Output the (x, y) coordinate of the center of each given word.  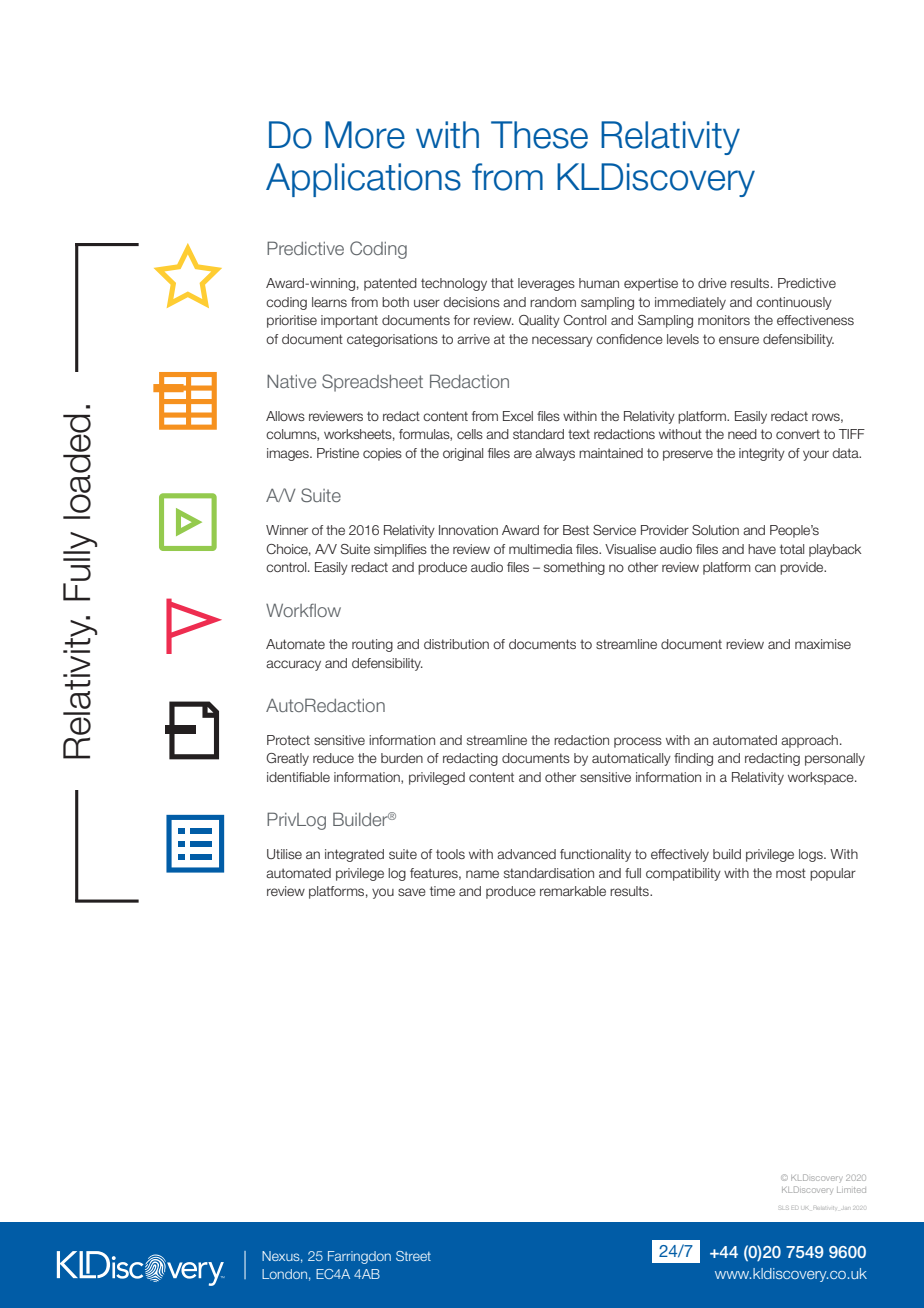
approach (809, 741)
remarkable (573, 891)
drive (712, 283)
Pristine (338, 453)
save (412, 892)
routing (372, 645)
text (579, 434)
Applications (363, 180)
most (791, 873)
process (638, 742)
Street (413, 1256)
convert (798, 434)
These (539, 135)
